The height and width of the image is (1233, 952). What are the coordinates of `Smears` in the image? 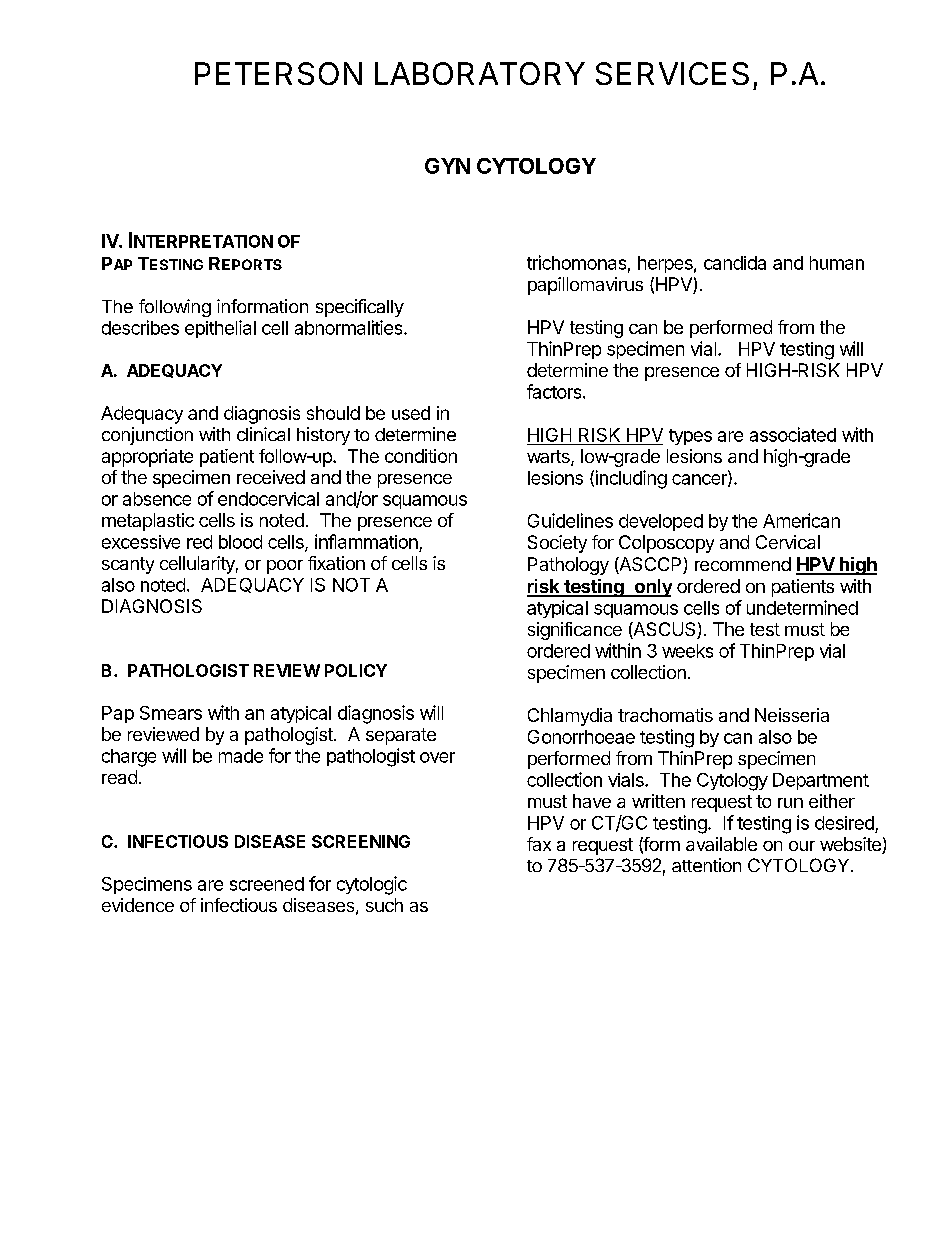 It's located at (171, 713).
